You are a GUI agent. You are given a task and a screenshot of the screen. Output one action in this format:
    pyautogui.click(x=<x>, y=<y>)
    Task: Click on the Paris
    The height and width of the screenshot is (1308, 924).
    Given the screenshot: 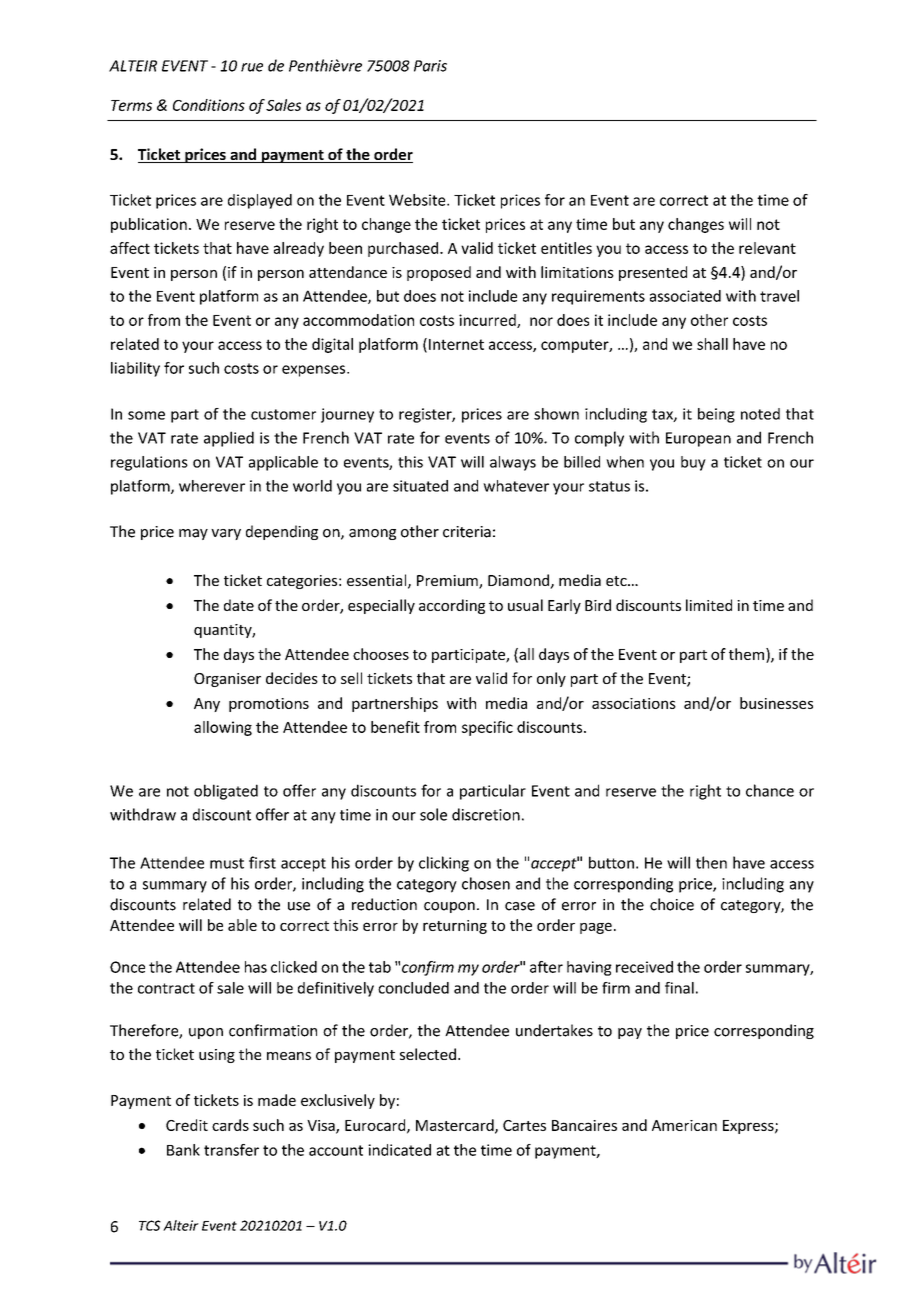 What is the action you would take?
    pyautogui.click(x=430, y=66)
